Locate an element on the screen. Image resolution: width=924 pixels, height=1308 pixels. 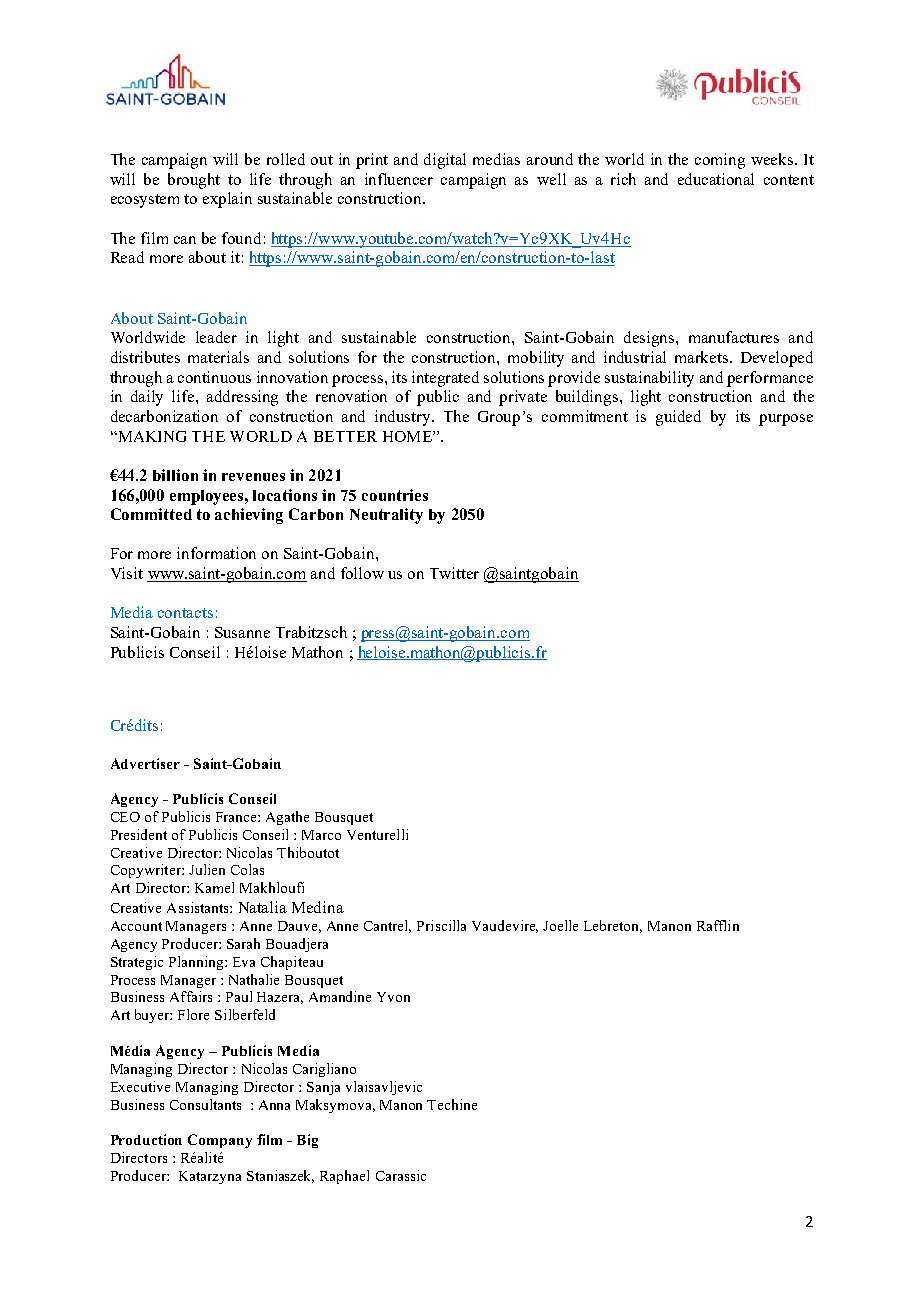
countries is located at coordinates (395, 495).
